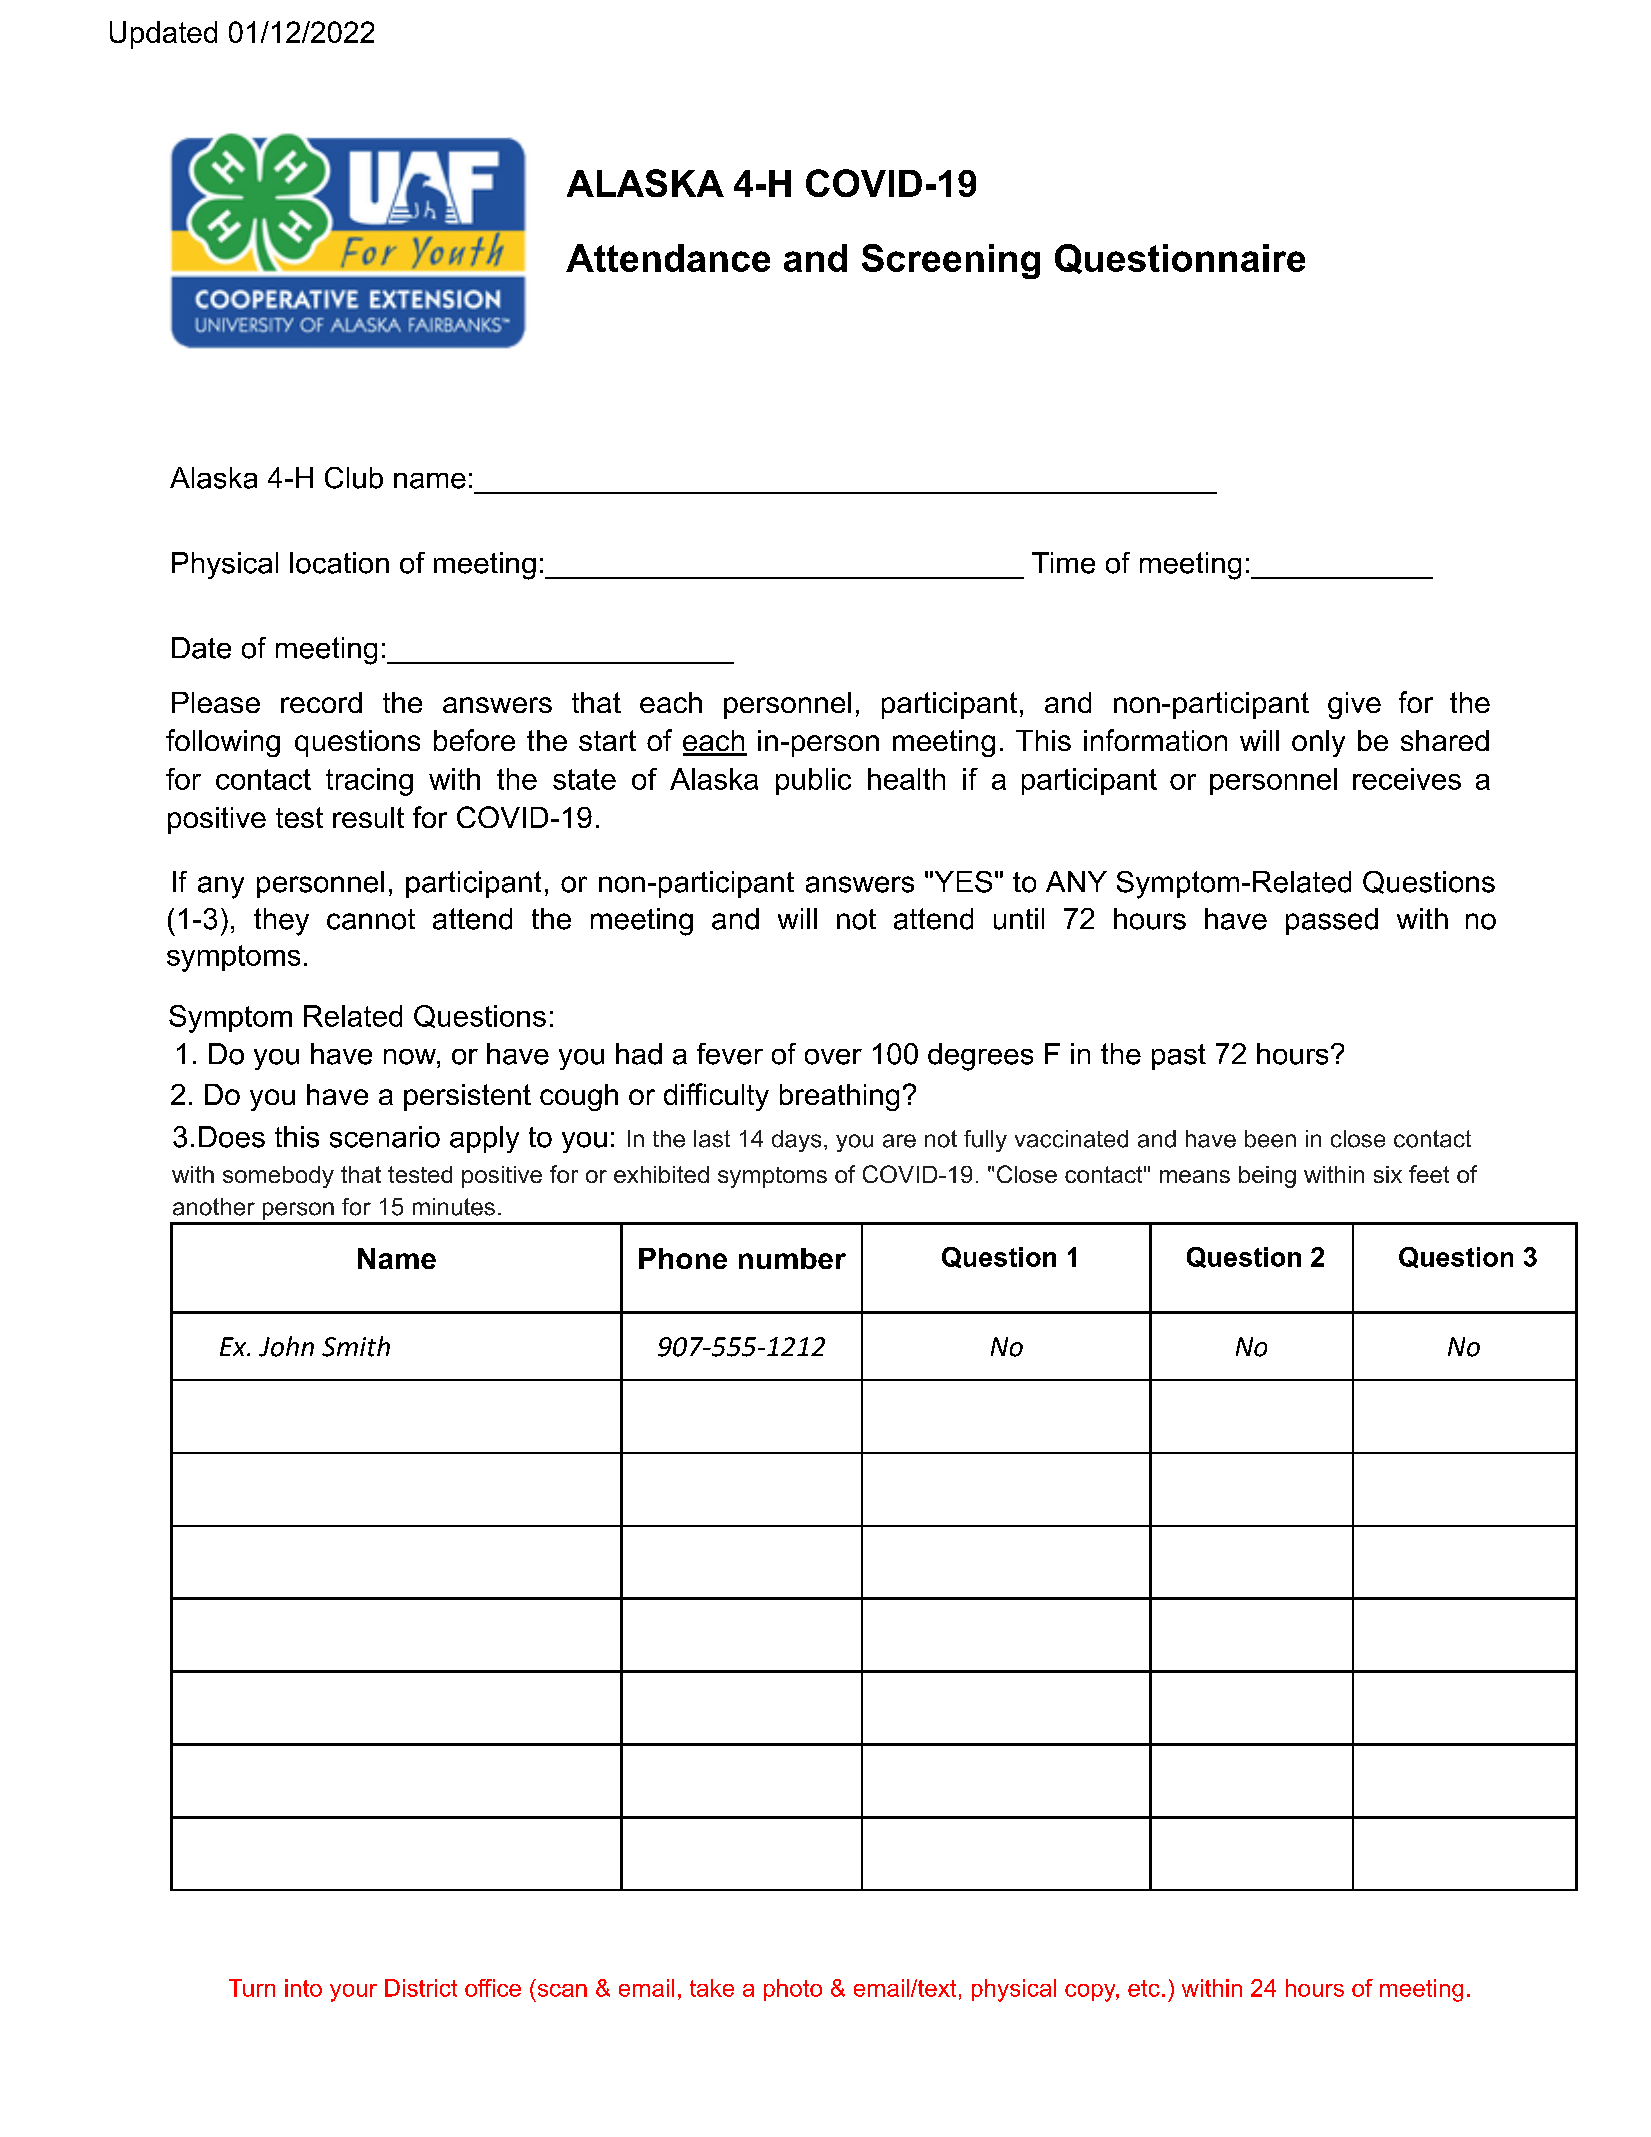 Image resolution: width=1651 pixels, height=2137 pixels. Describe the element at coordinates (1270, 1139) in the screenshot. I see `been` at that location.
